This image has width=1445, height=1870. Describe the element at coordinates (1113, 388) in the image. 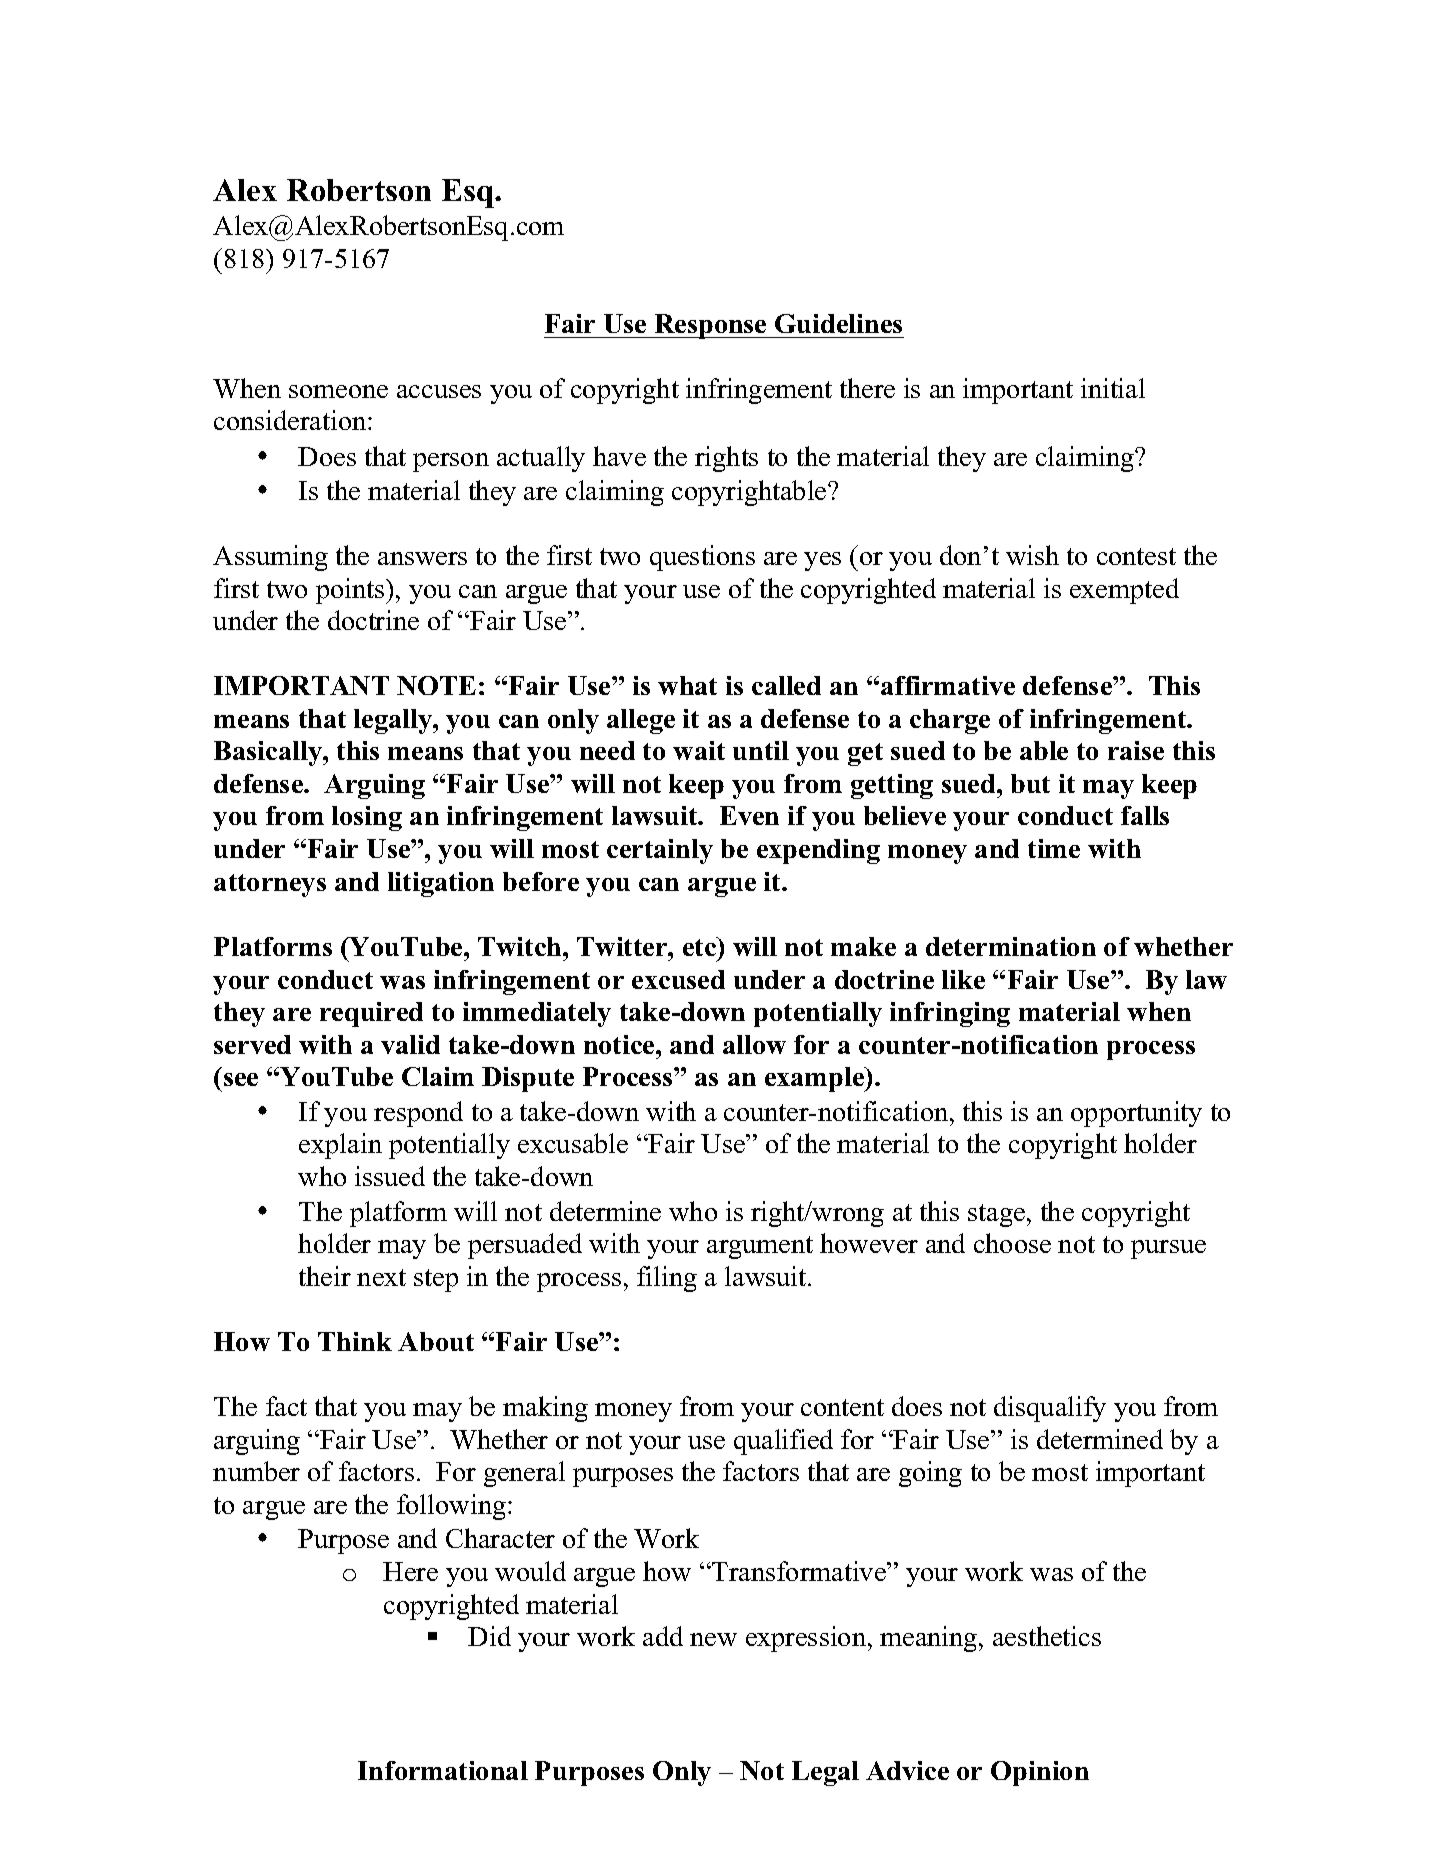

I see `initial` at that location.
